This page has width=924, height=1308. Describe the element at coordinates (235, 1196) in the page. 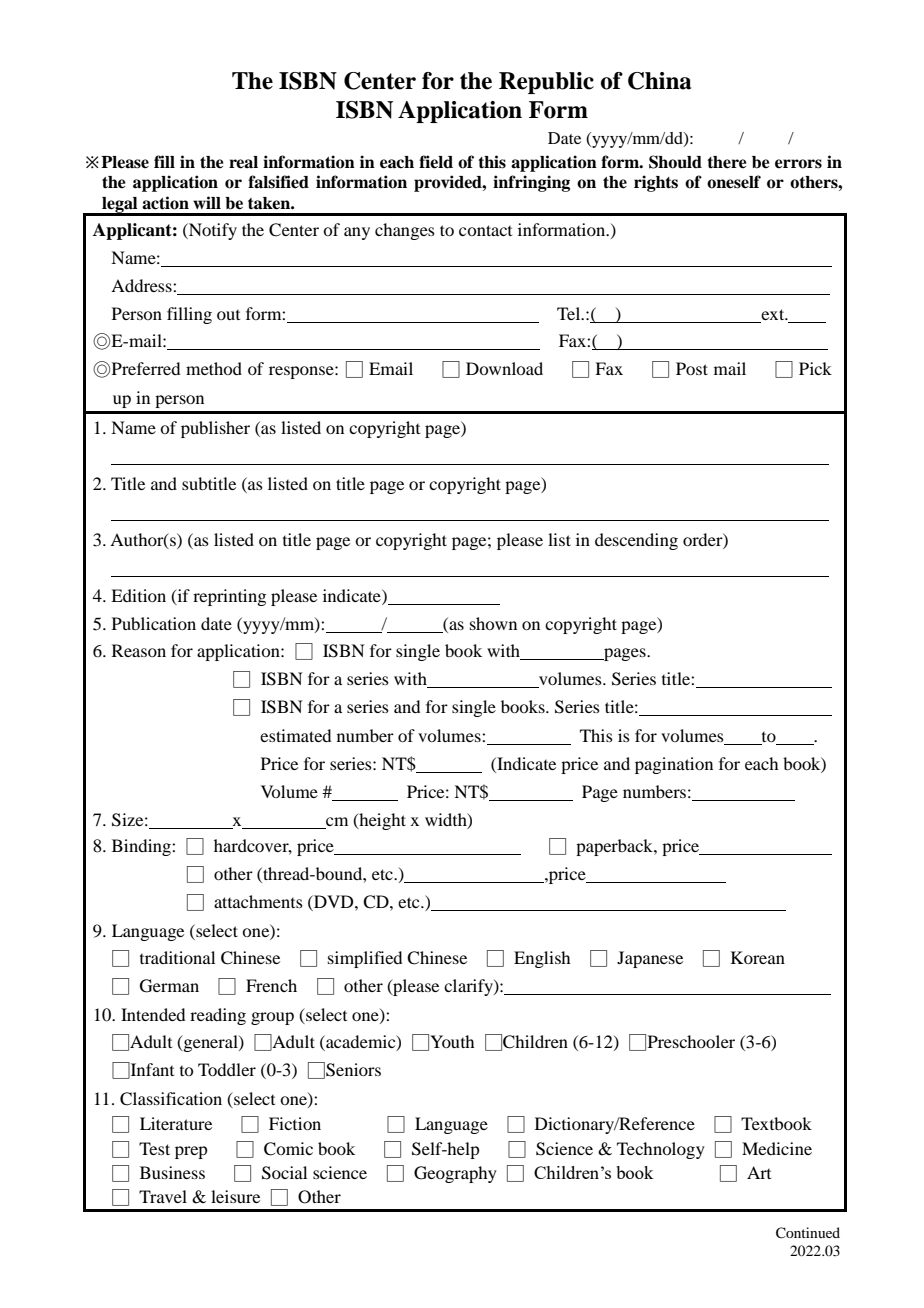

I see `leisure` at that location.
